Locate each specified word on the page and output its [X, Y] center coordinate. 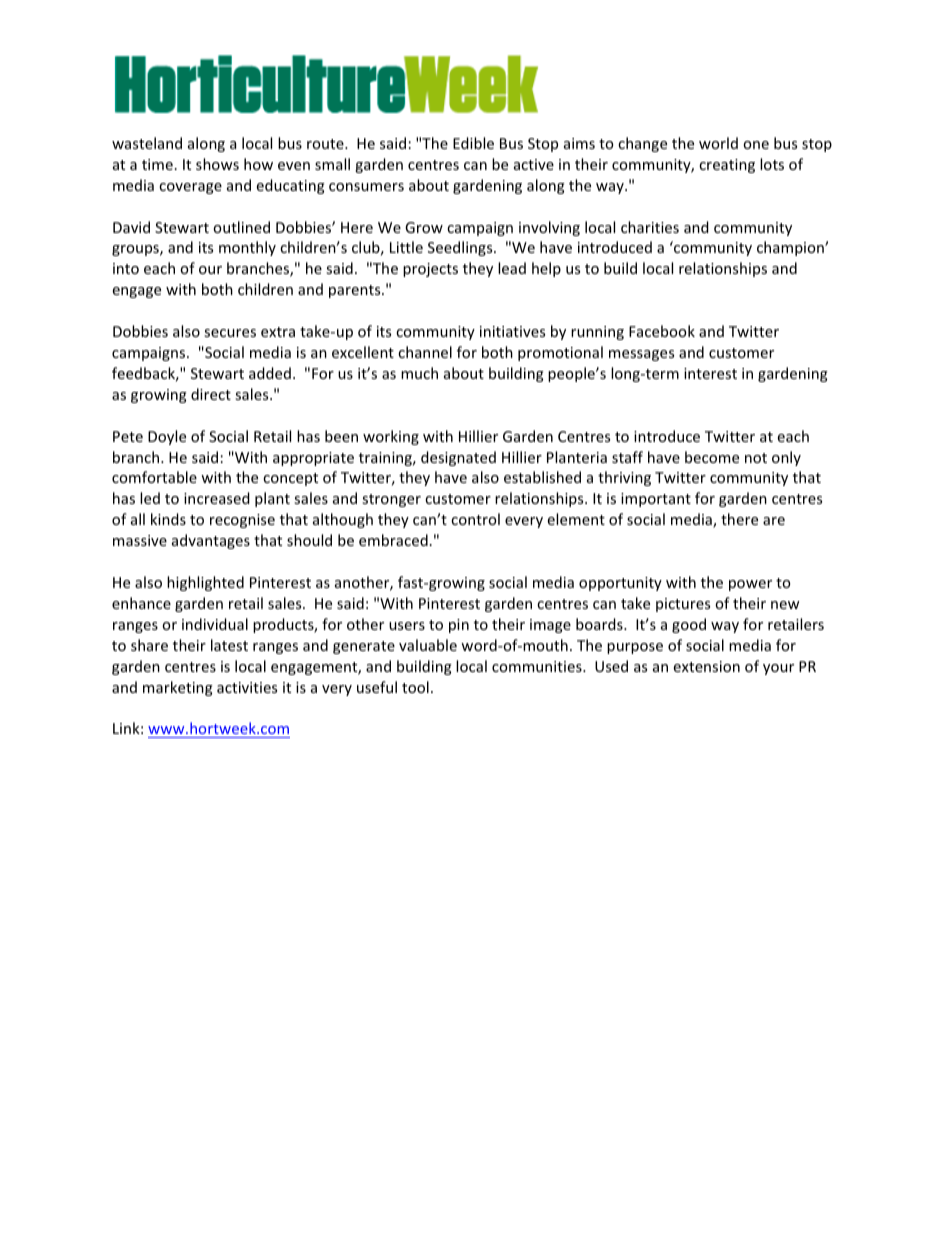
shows [217, 164]
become [712, 457]
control [475, 519]
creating [727, 166]
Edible [473, 143]
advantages [211, 541]
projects [430, 270]
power [750, 585]
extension [707, 666]
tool [415, 687]
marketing [178, 688]
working [391, 437]
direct [211, 394]
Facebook [662, 331]
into [126, 268]
